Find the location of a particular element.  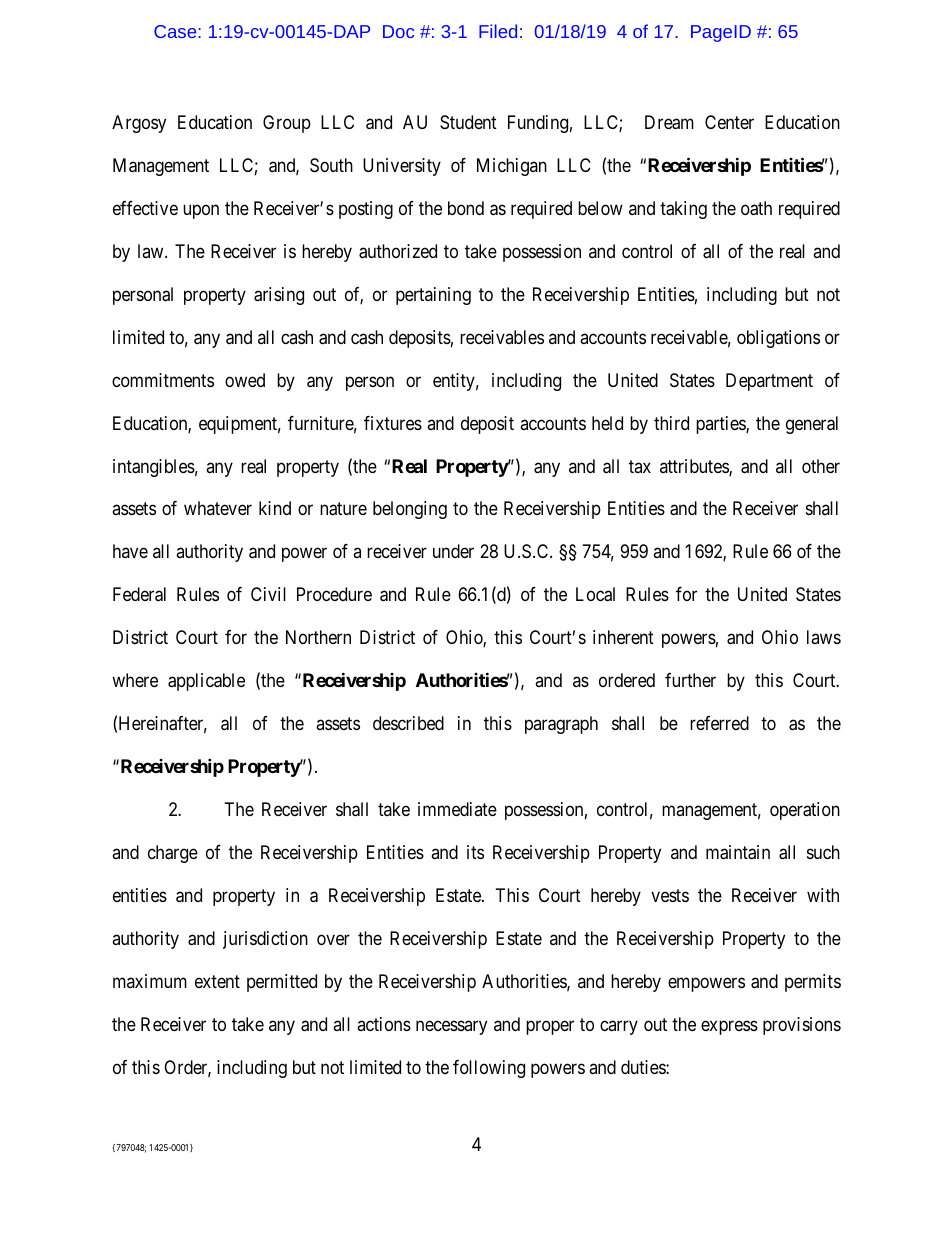

express is located at coordinates (729, 1027).
